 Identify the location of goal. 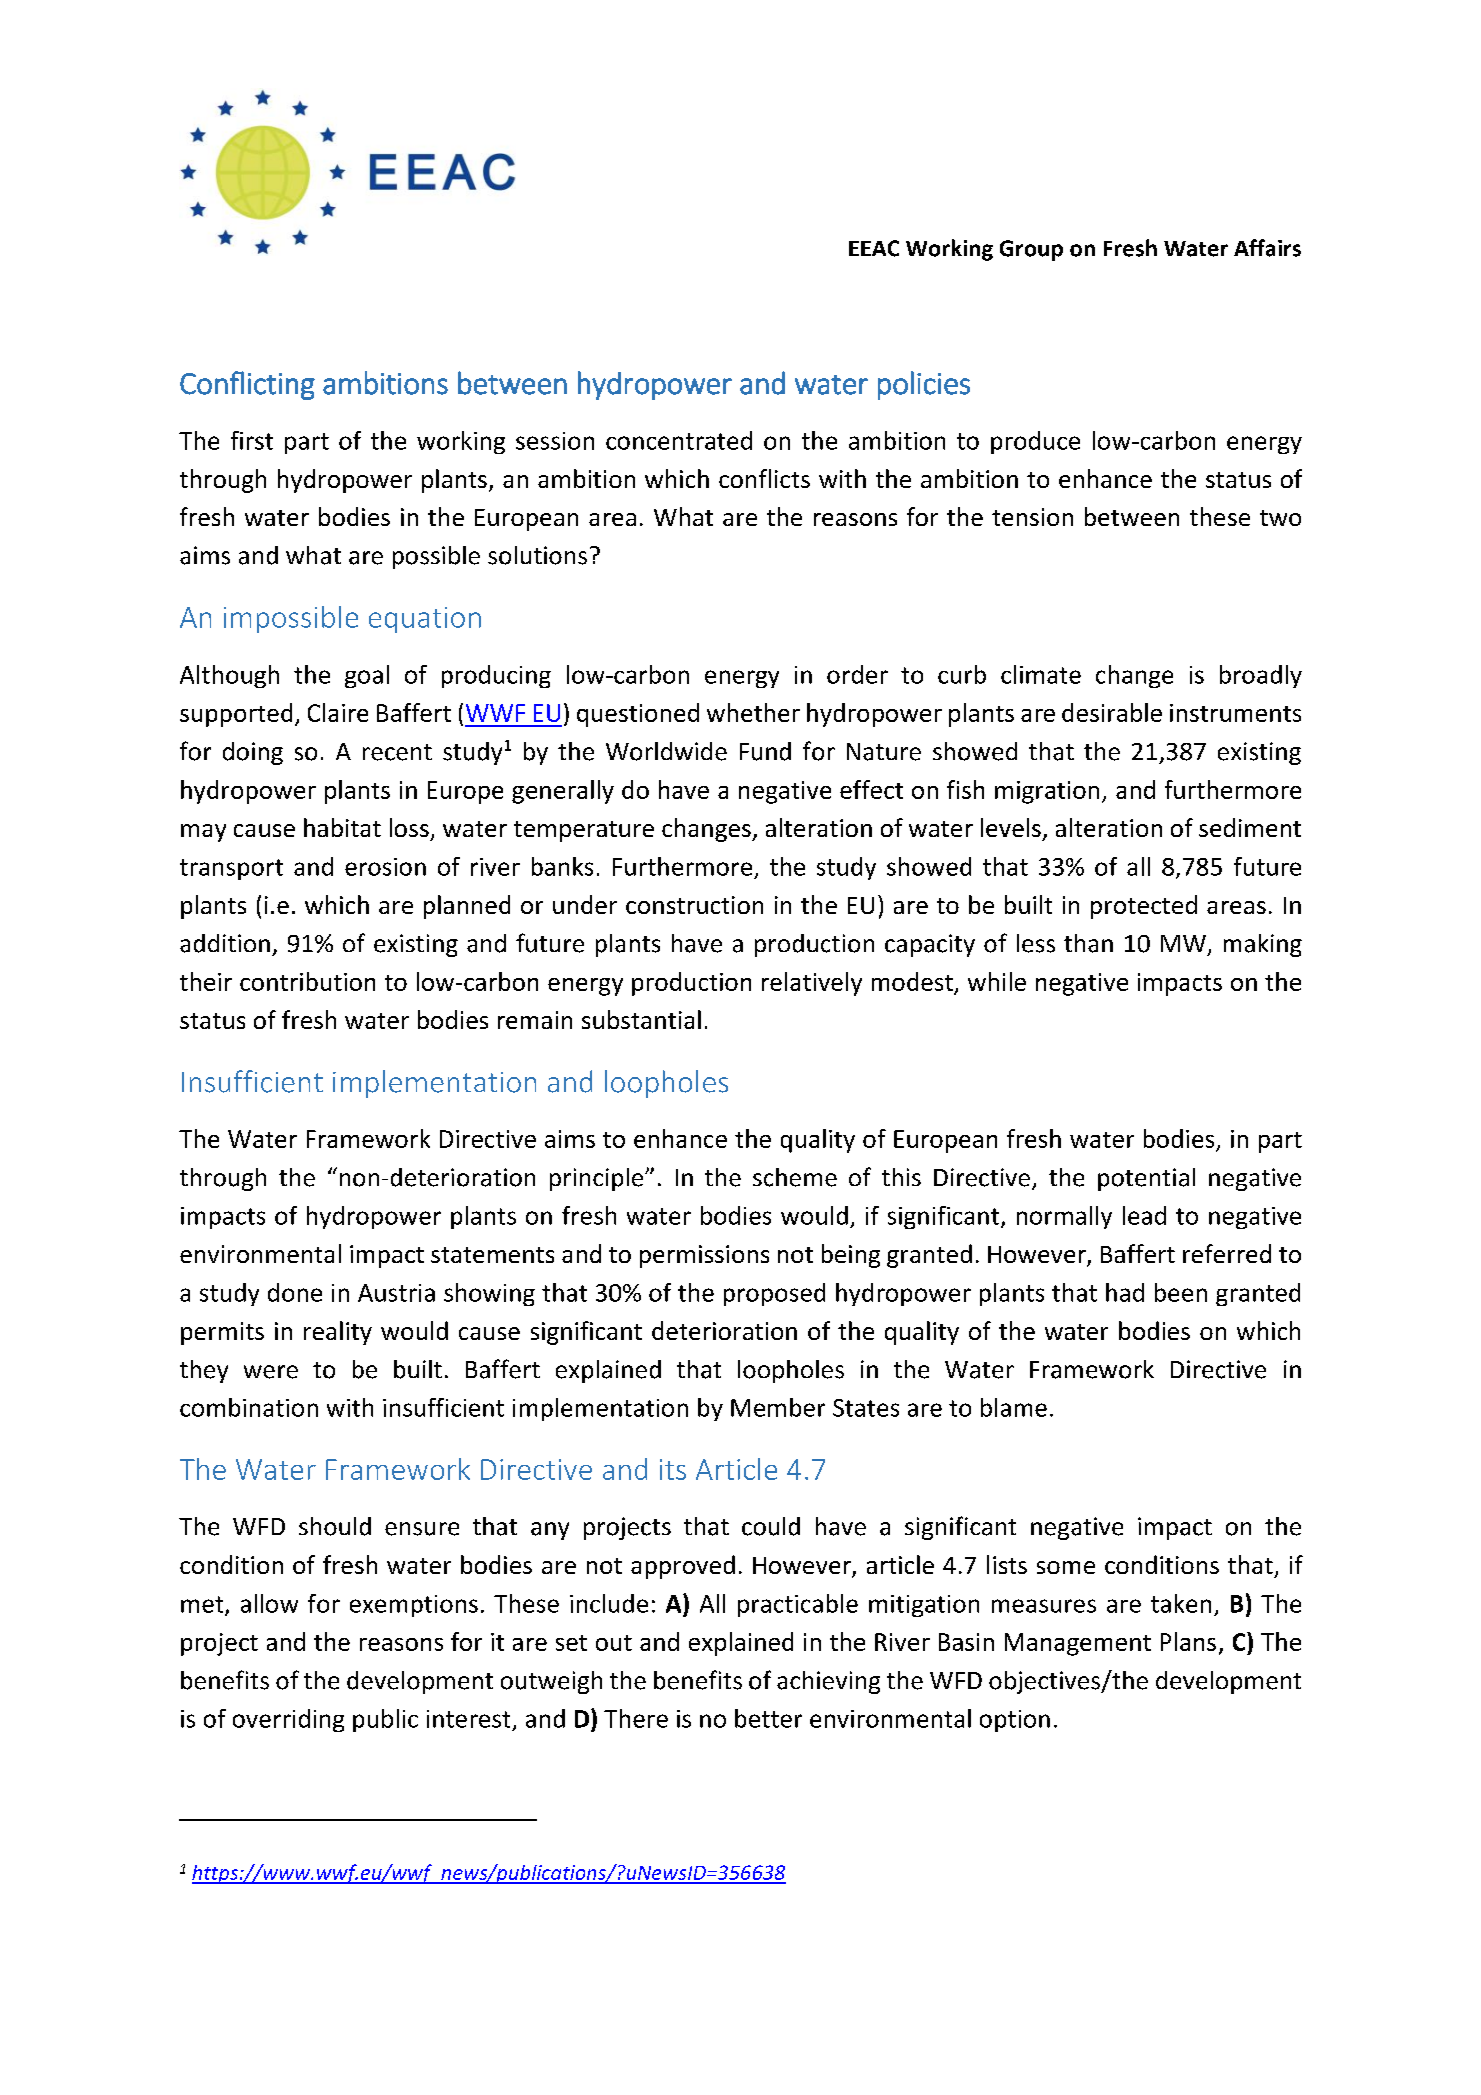
(367, 676).
